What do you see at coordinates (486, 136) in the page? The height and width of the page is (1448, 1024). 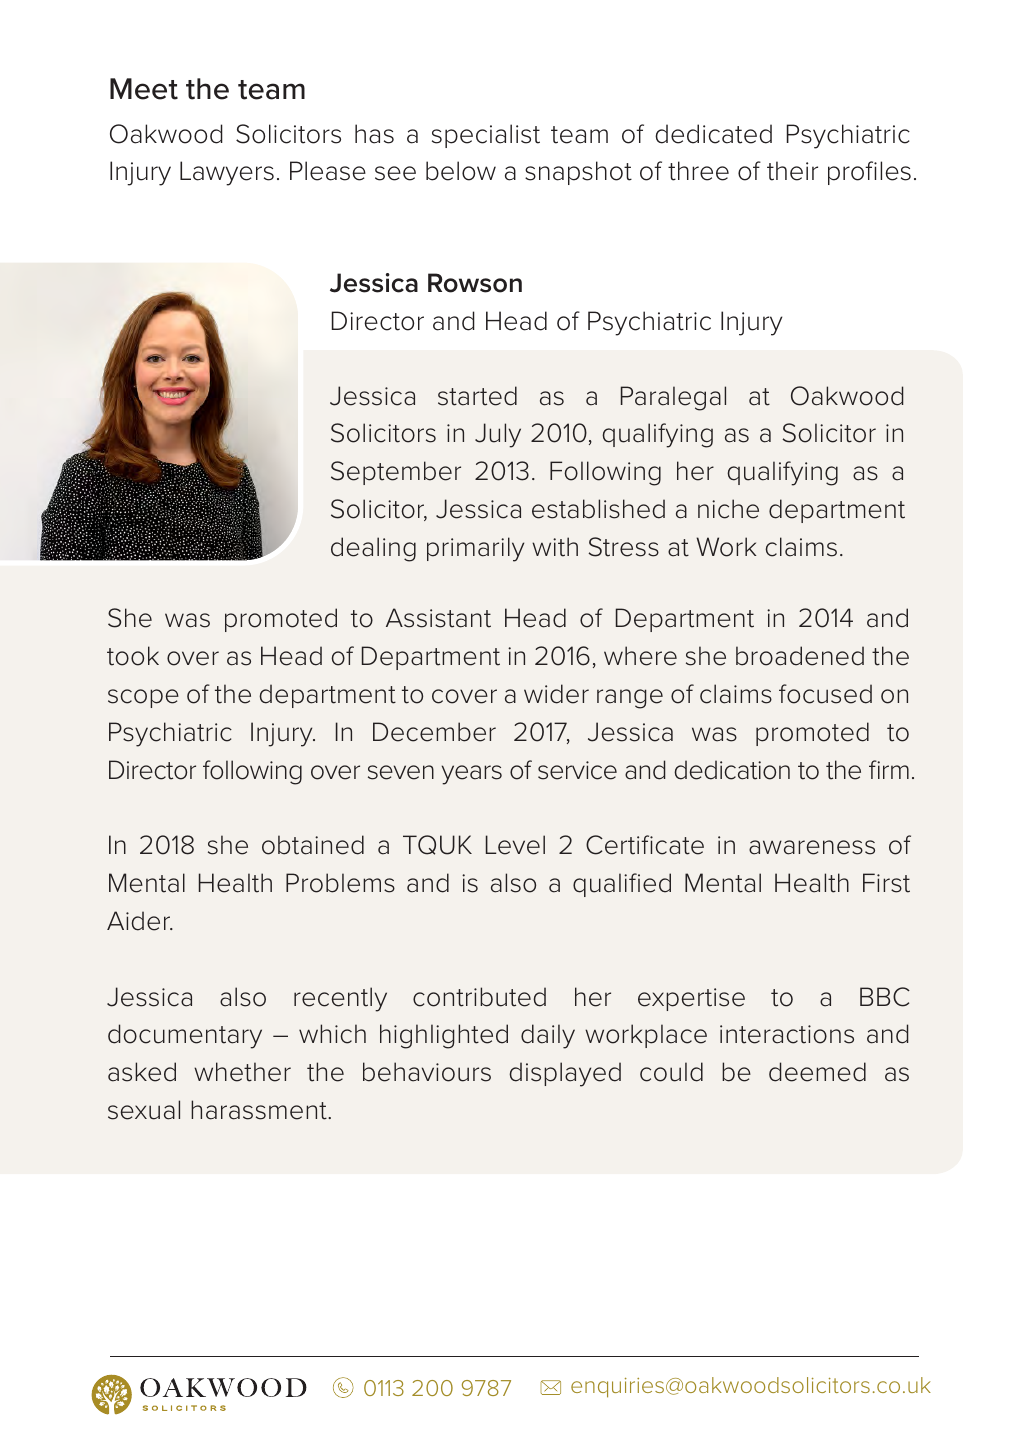 I see `specialist` at bounding box center [486, 136].
